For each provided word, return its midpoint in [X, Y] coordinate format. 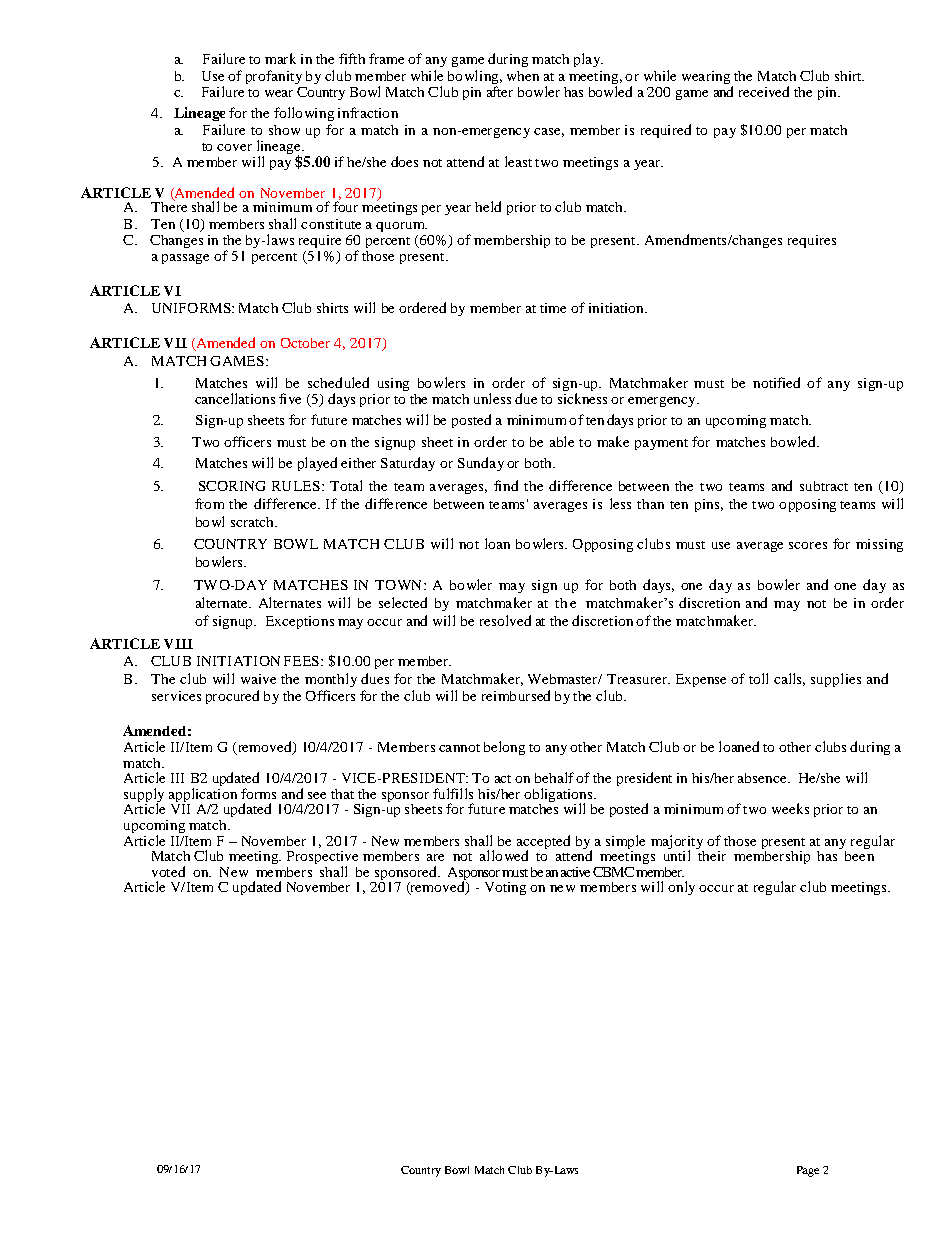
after [500, 91]
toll [758, 678]
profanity [274, 77]
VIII [178, 644]
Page [808, 1171]
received [764, 91]
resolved [505, 620]
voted [168, 871]
